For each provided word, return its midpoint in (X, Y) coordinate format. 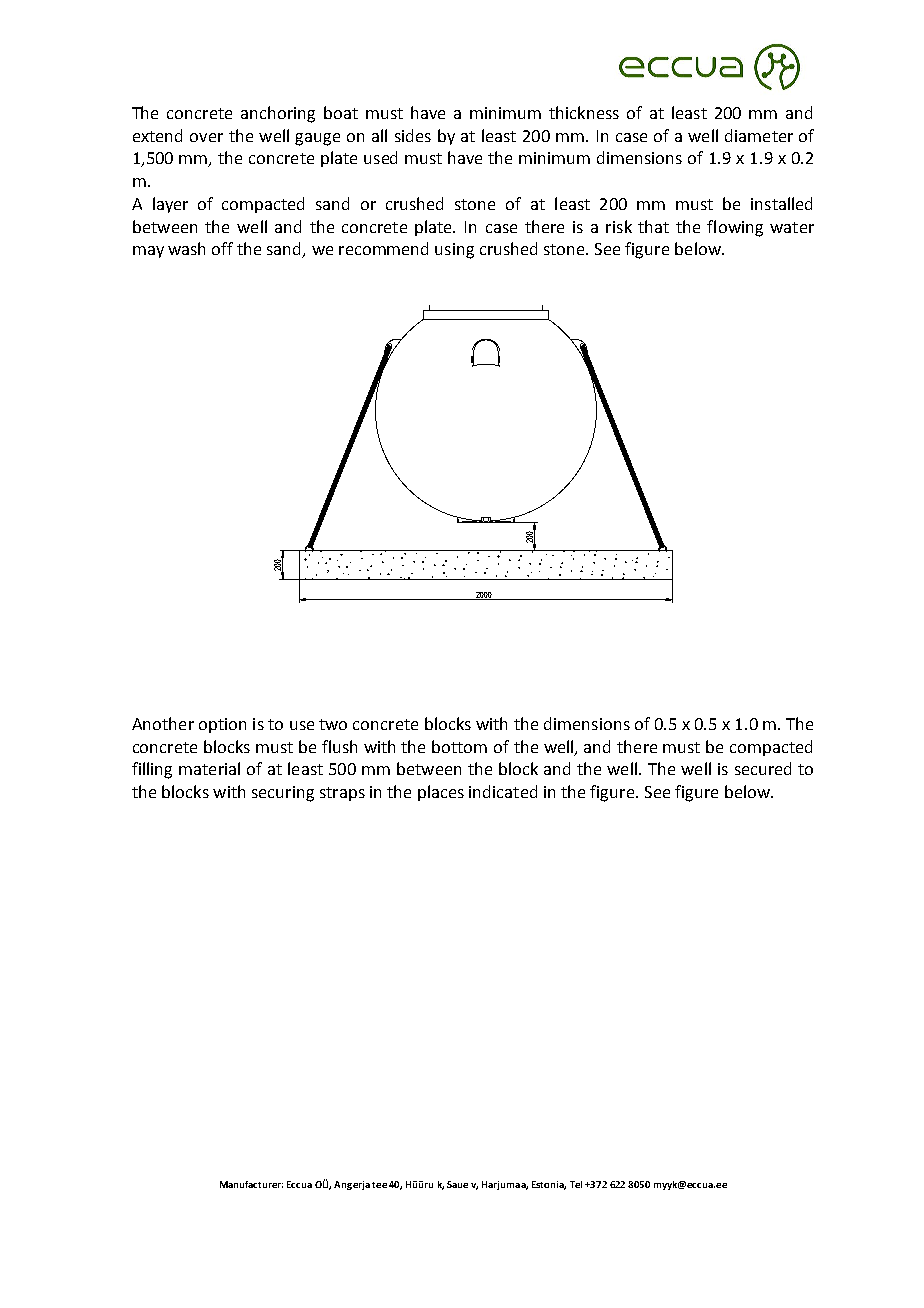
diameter (759, 135)
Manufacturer (251, 1184)
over (206, 137)
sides (413, 135)
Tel (576, 1184)
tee (379, 1185)
